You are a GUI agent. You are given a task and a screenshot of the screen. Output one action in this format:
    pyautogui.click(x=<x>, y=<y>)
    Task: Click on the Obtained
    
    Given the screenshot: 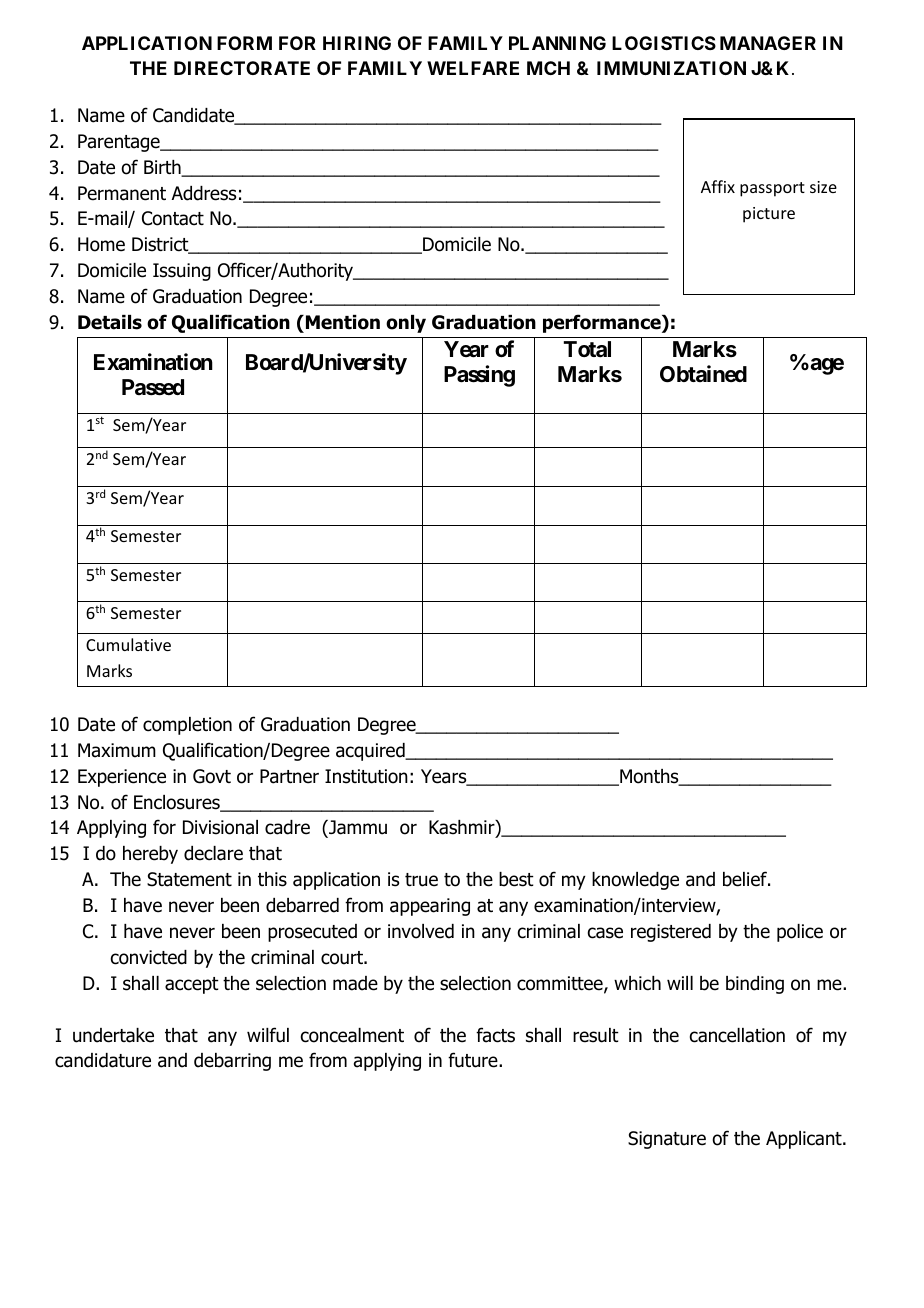 What is the action you would take?
    pyautogui.click(x=703, y=374)
